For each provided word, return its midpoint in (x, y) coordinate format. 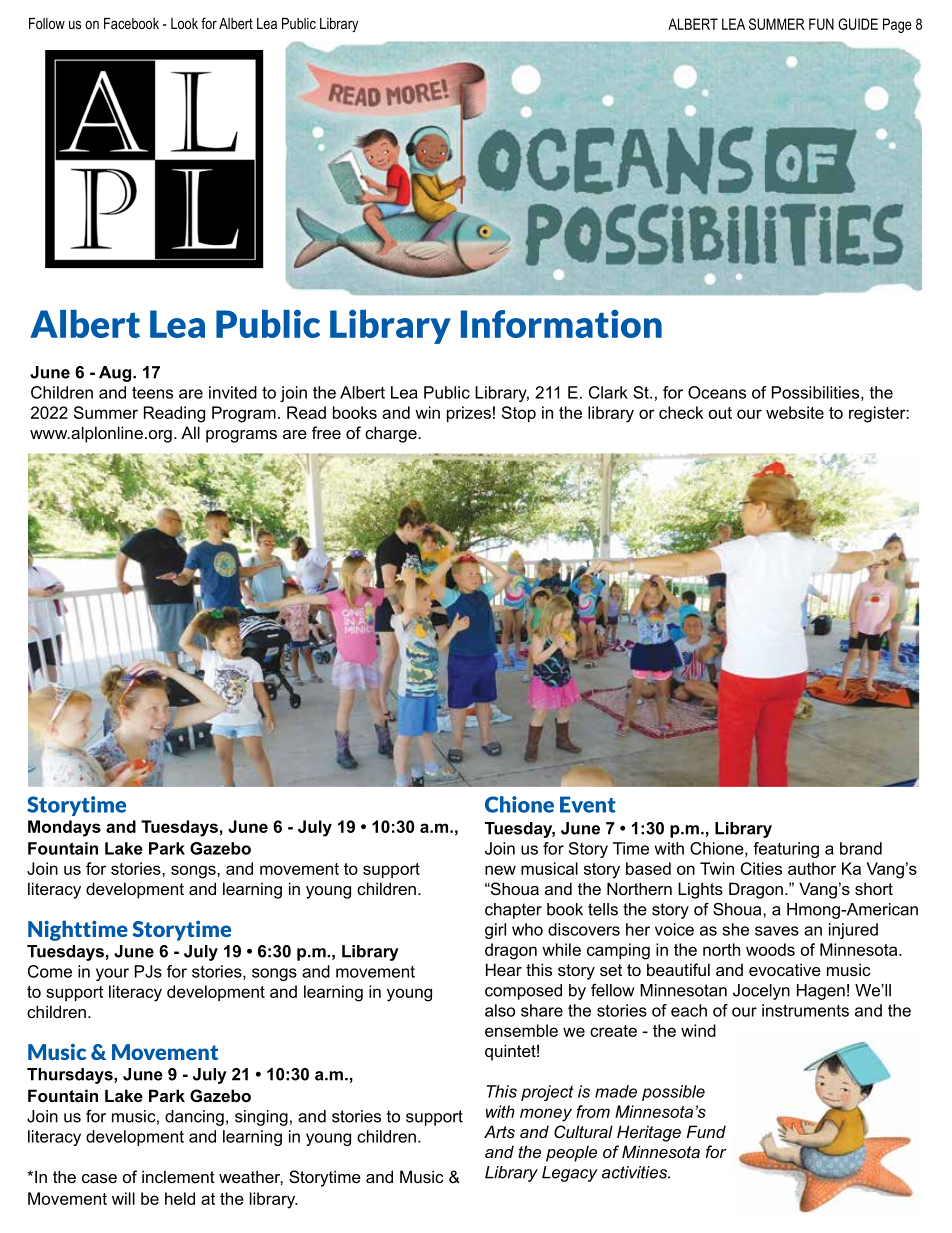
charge (392, 434)
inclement (178, 1176)
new (500, 870)
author (812, 868)
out (720, 413)
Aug (116, 374)
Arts (499, 1131)
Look (184, 23)
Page (897, 25)
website (795, 412)
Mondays (64, 828)
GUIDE (858, 24)
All (190, 432)
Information (561, 323)
